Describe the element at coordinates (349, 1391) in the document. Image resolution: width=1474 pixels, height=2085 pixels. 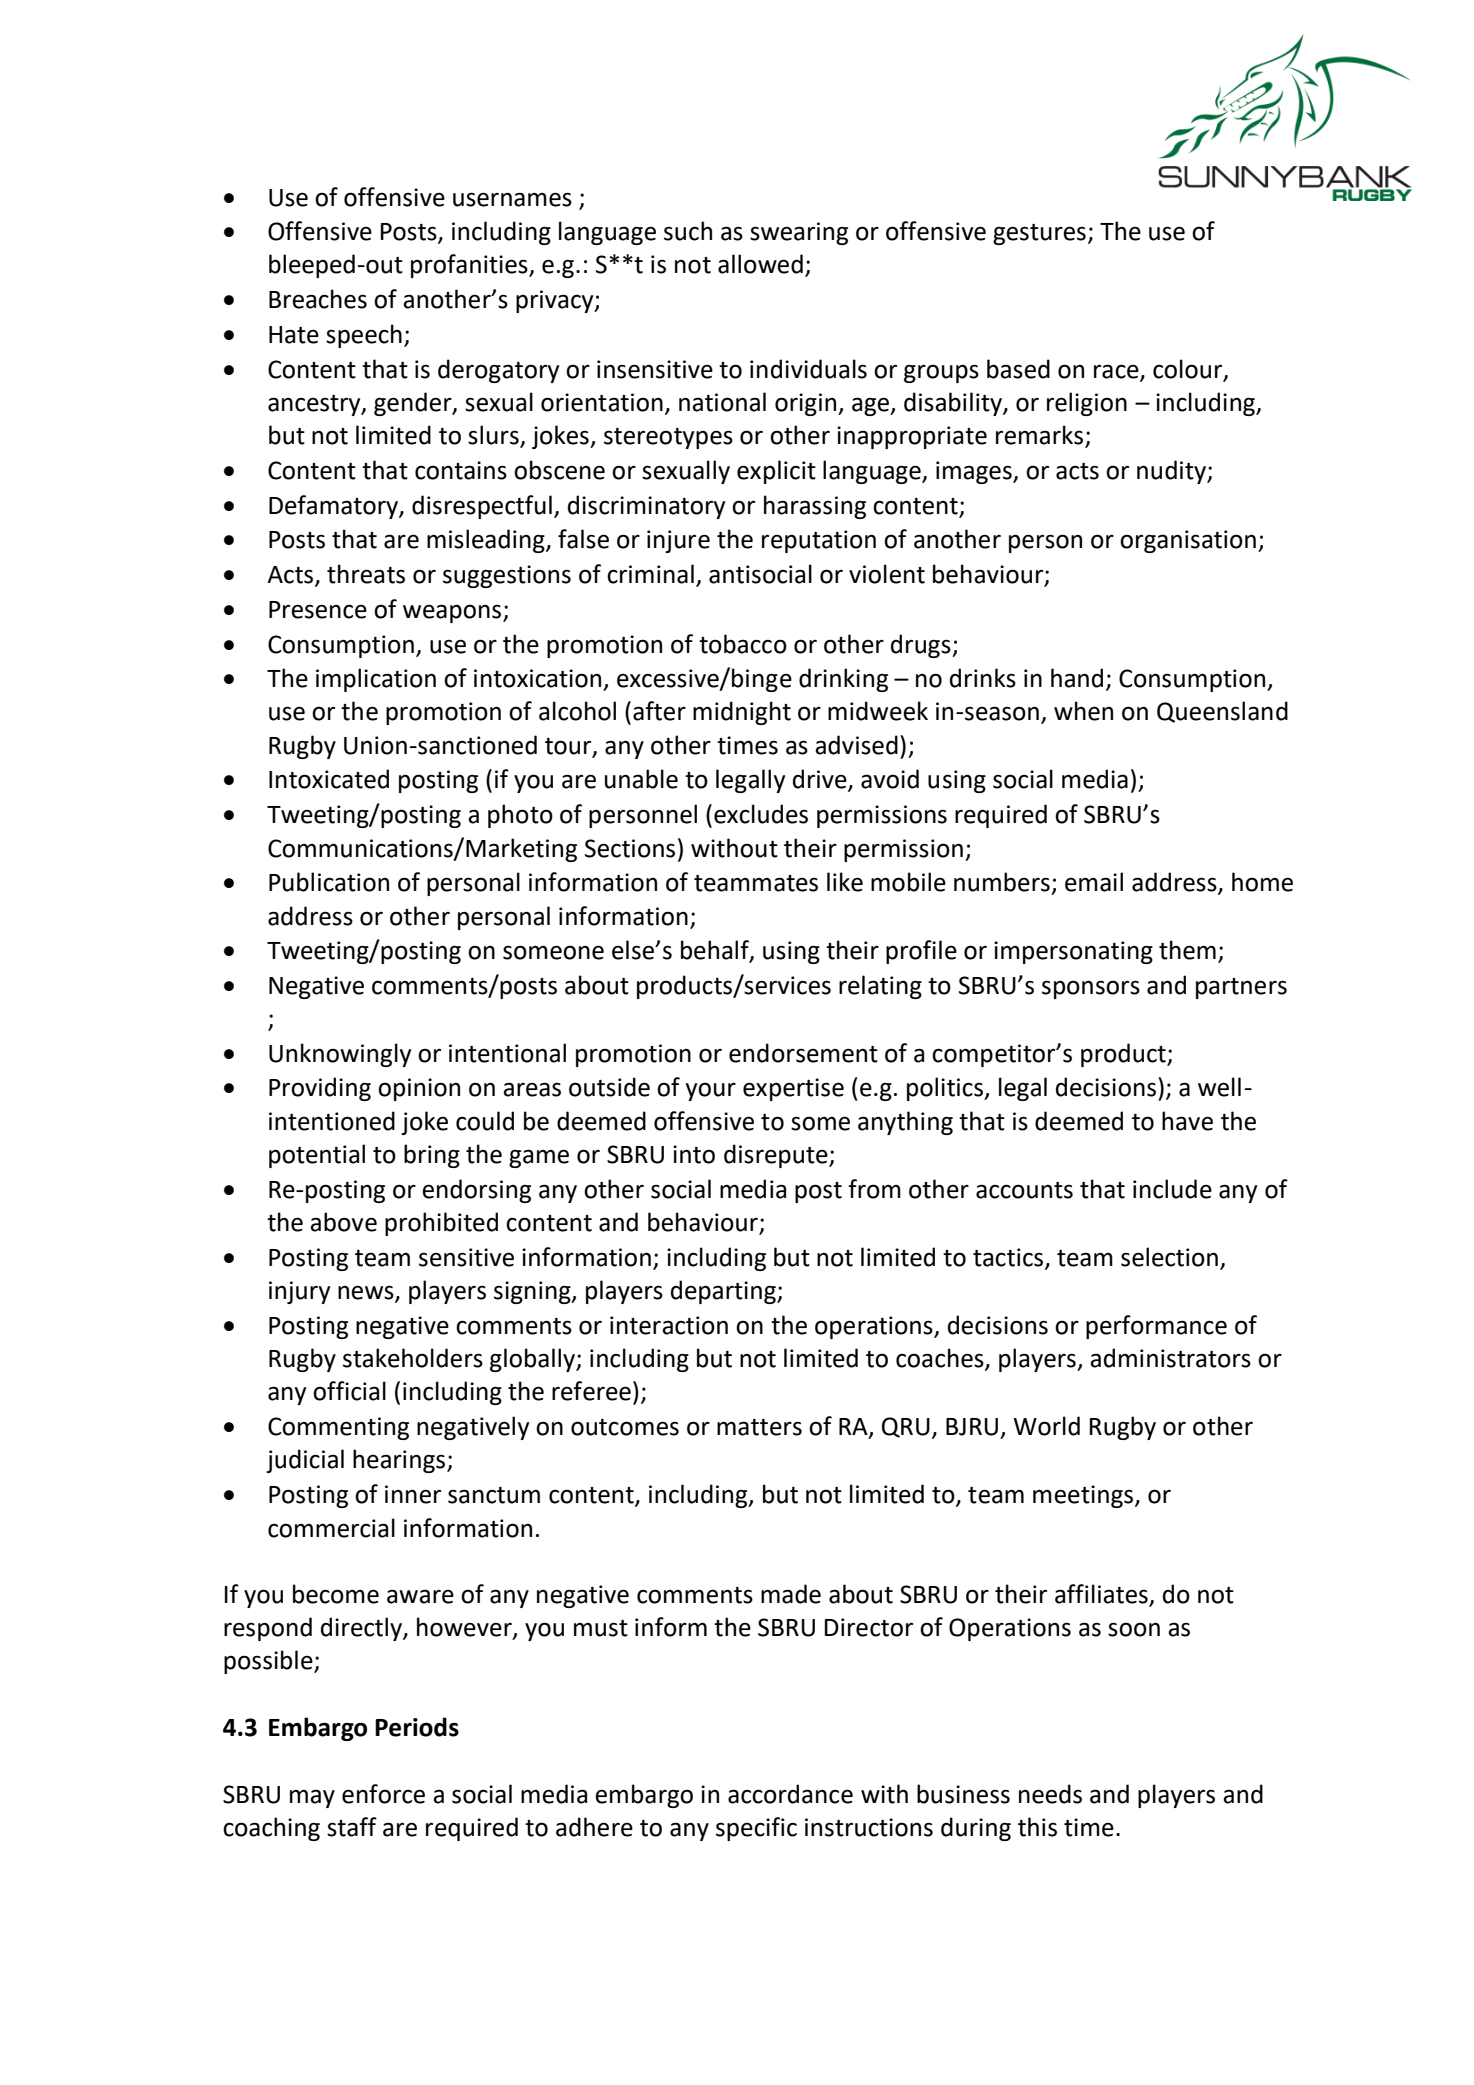
I see `official` at that location.
